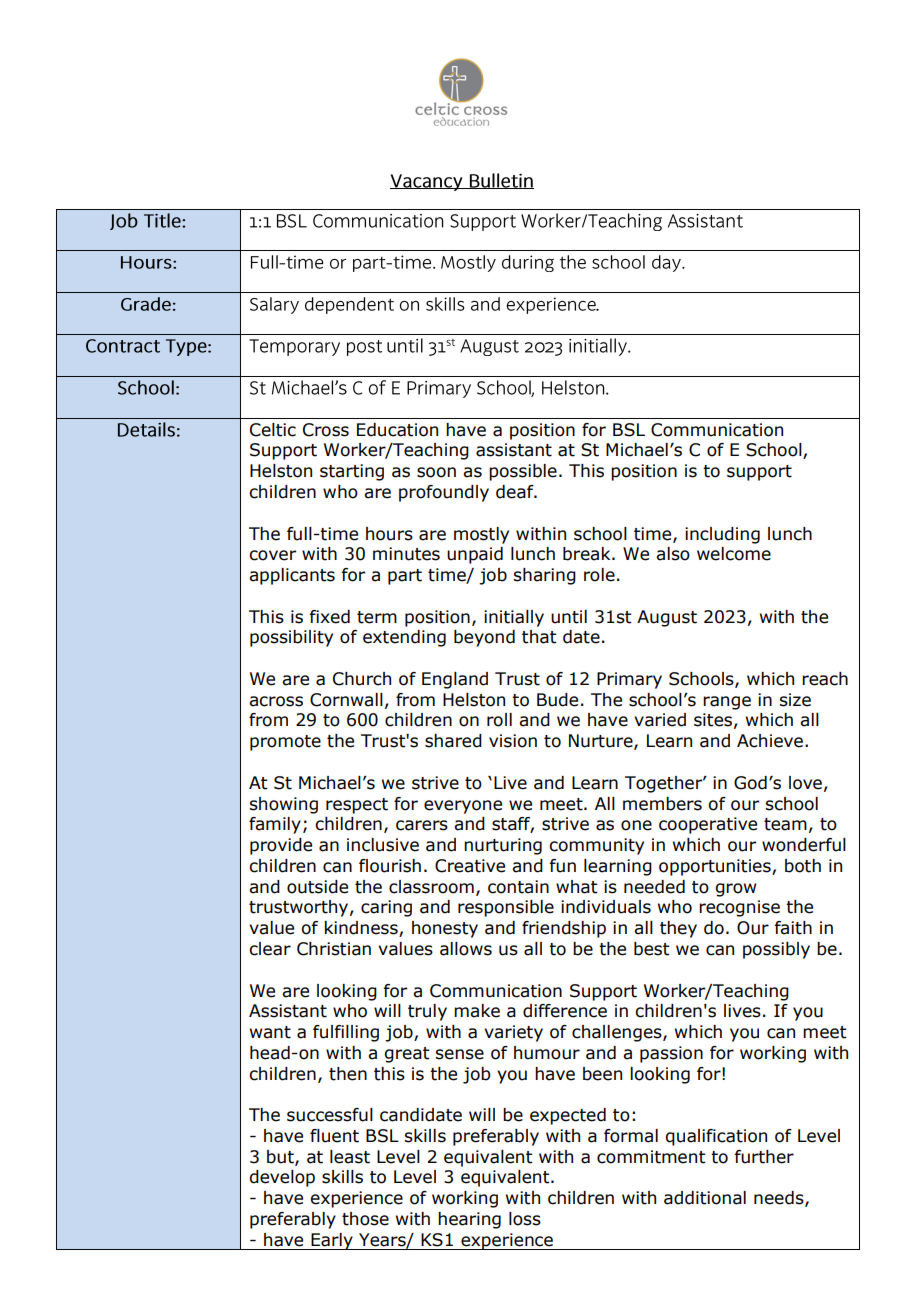 The height and width of the screenshot is (1308, 924). I want to click on respect, so click(357, 806).
